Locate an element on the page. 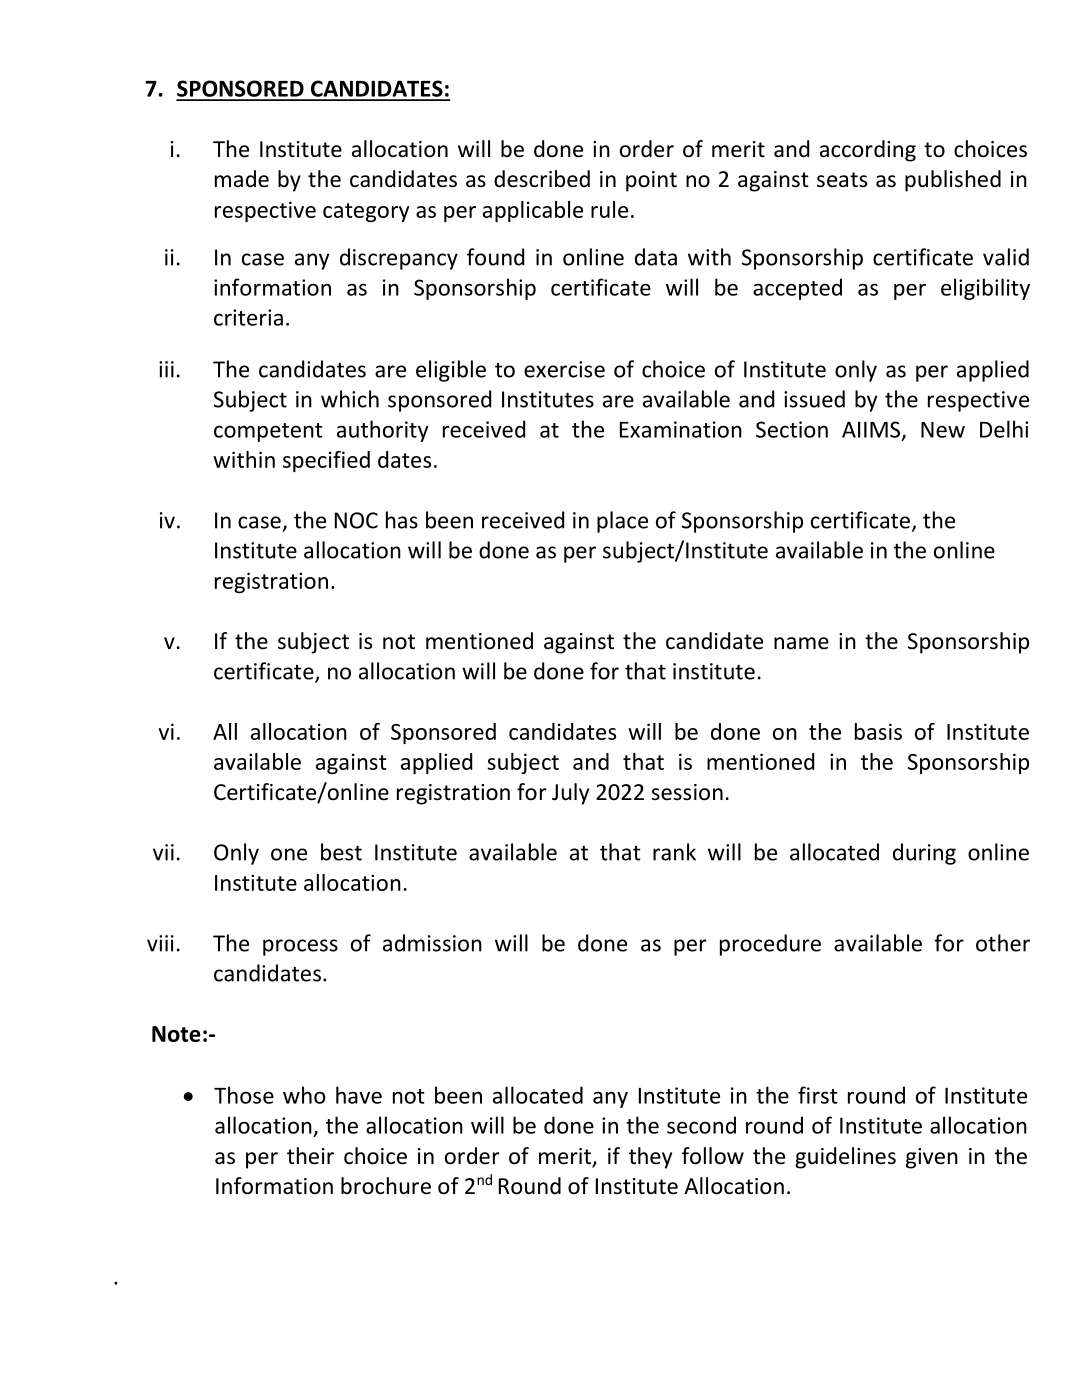  exercise is located at coordinates (564, 369).
